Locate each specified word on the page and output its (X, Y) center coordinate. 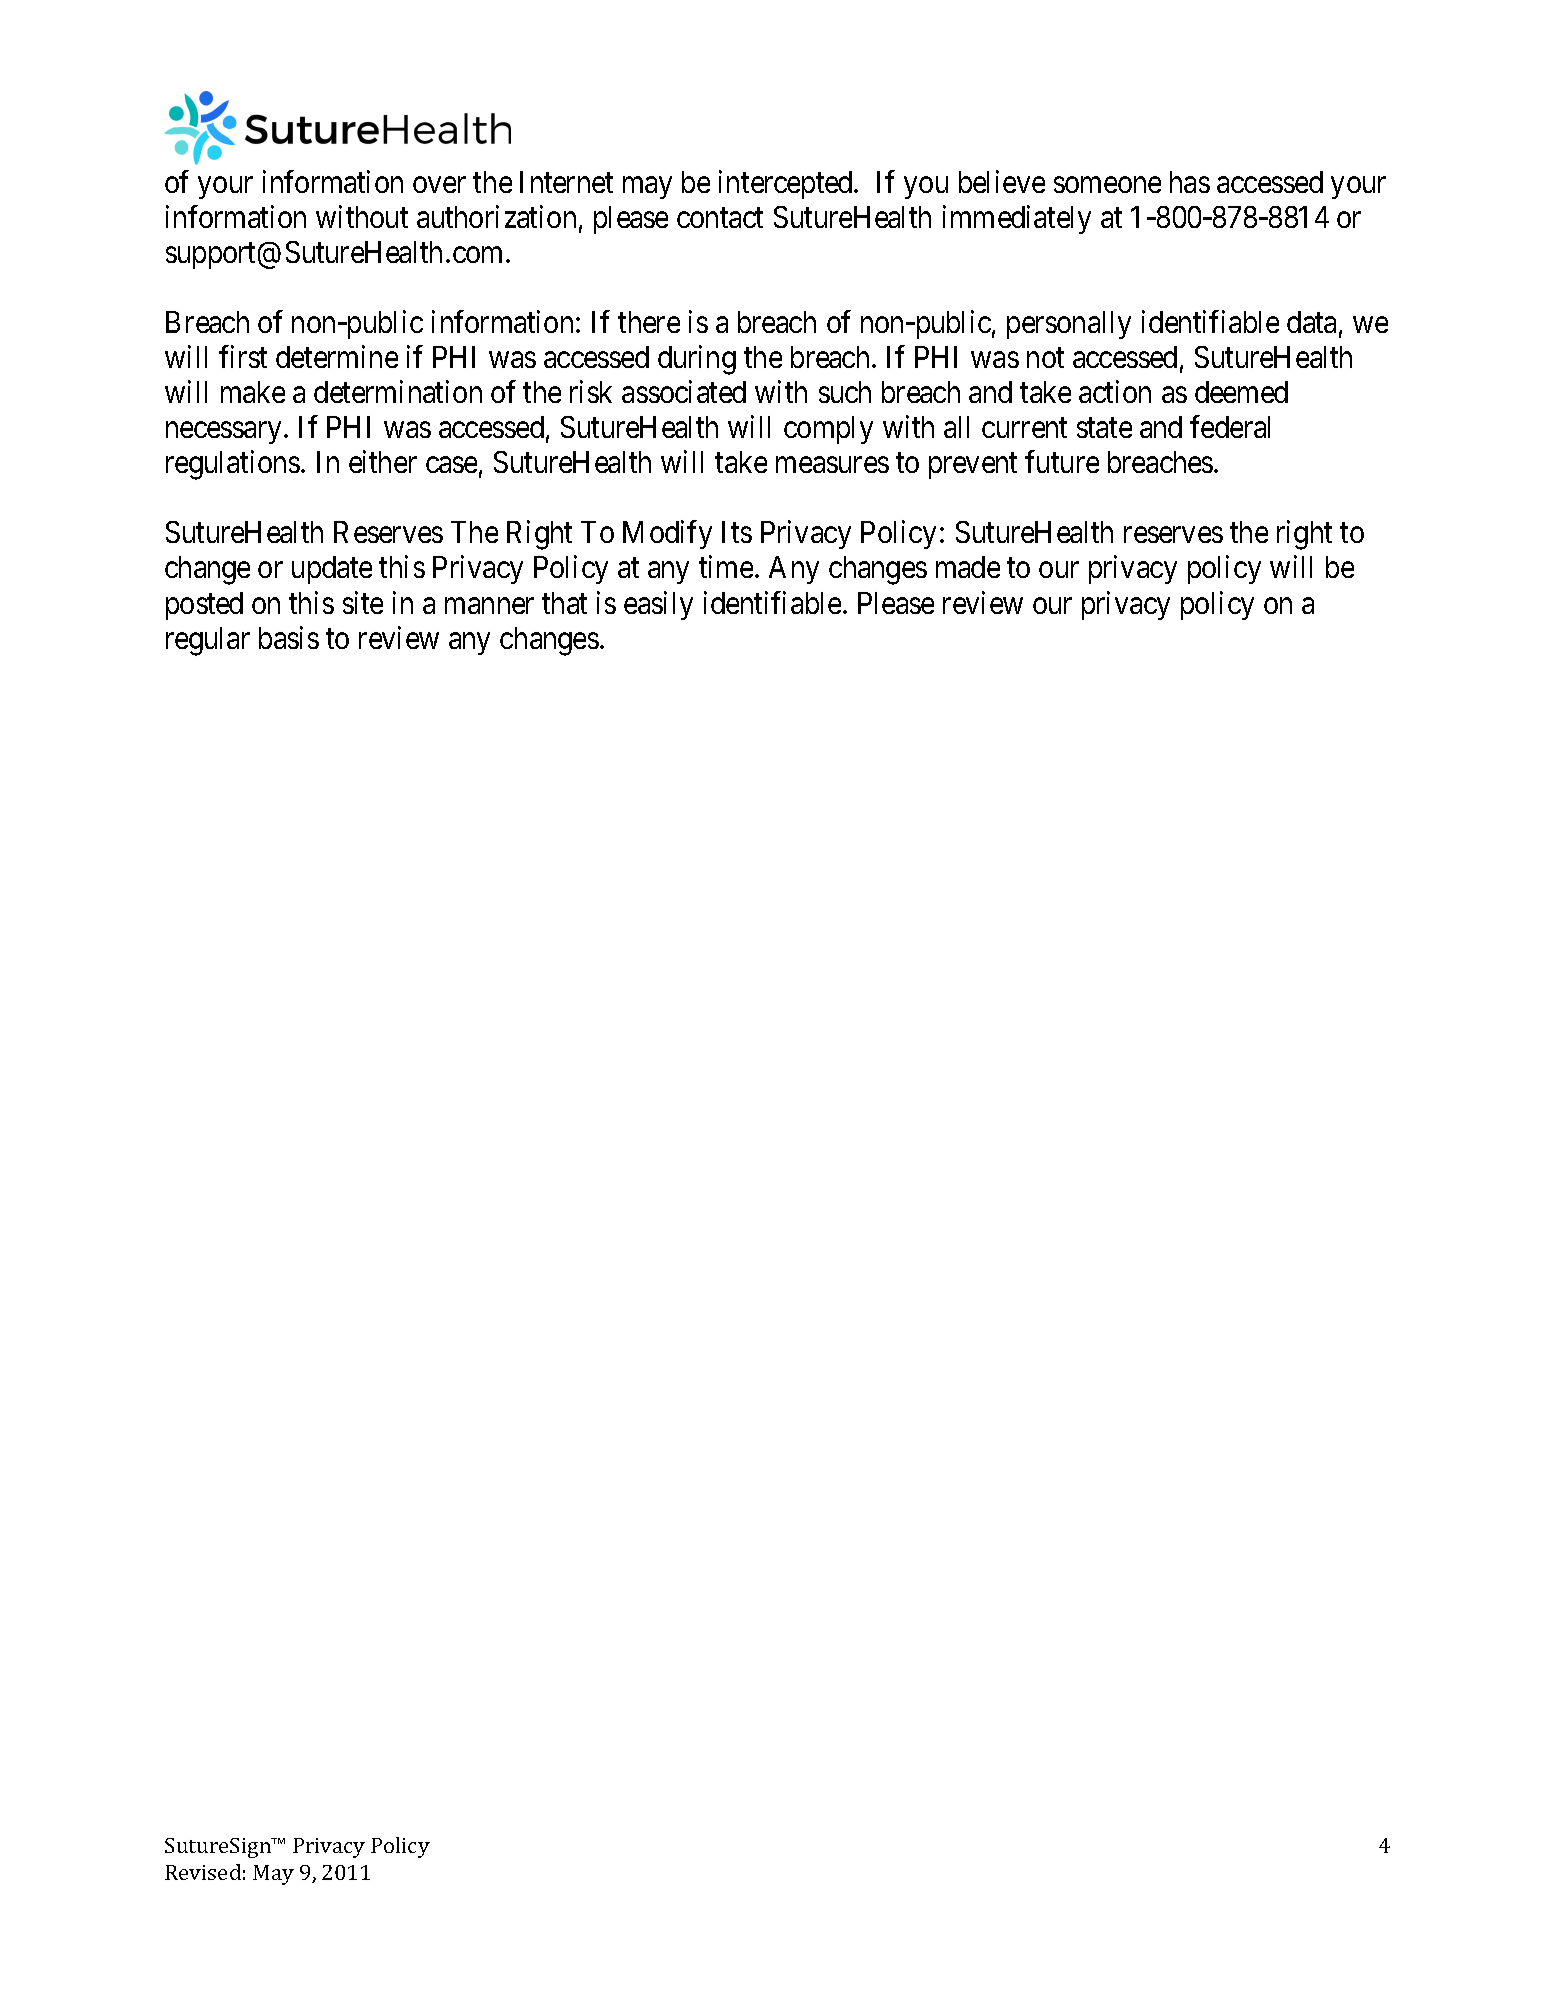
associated (684, 391)
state (1104, 428)
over (439, 185)
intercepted (787, 184)
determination (398, 391)
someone (1107, 185)
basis (289, 637)
